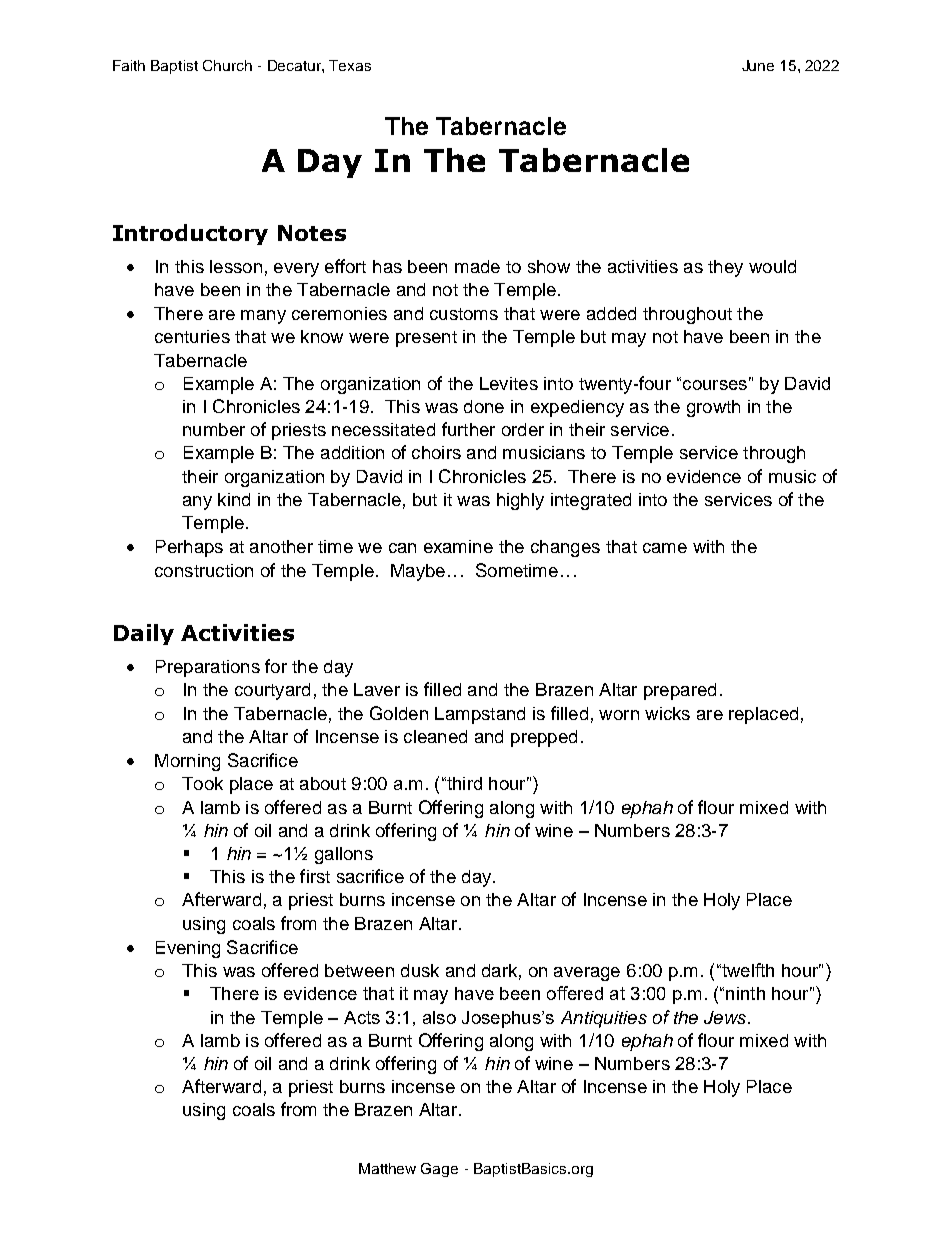 Image resolution: width=952 pixels, height=1233 pixels. Describe the element at coordinates (227, 65) in the screenshot. I see `Church` at that location.
